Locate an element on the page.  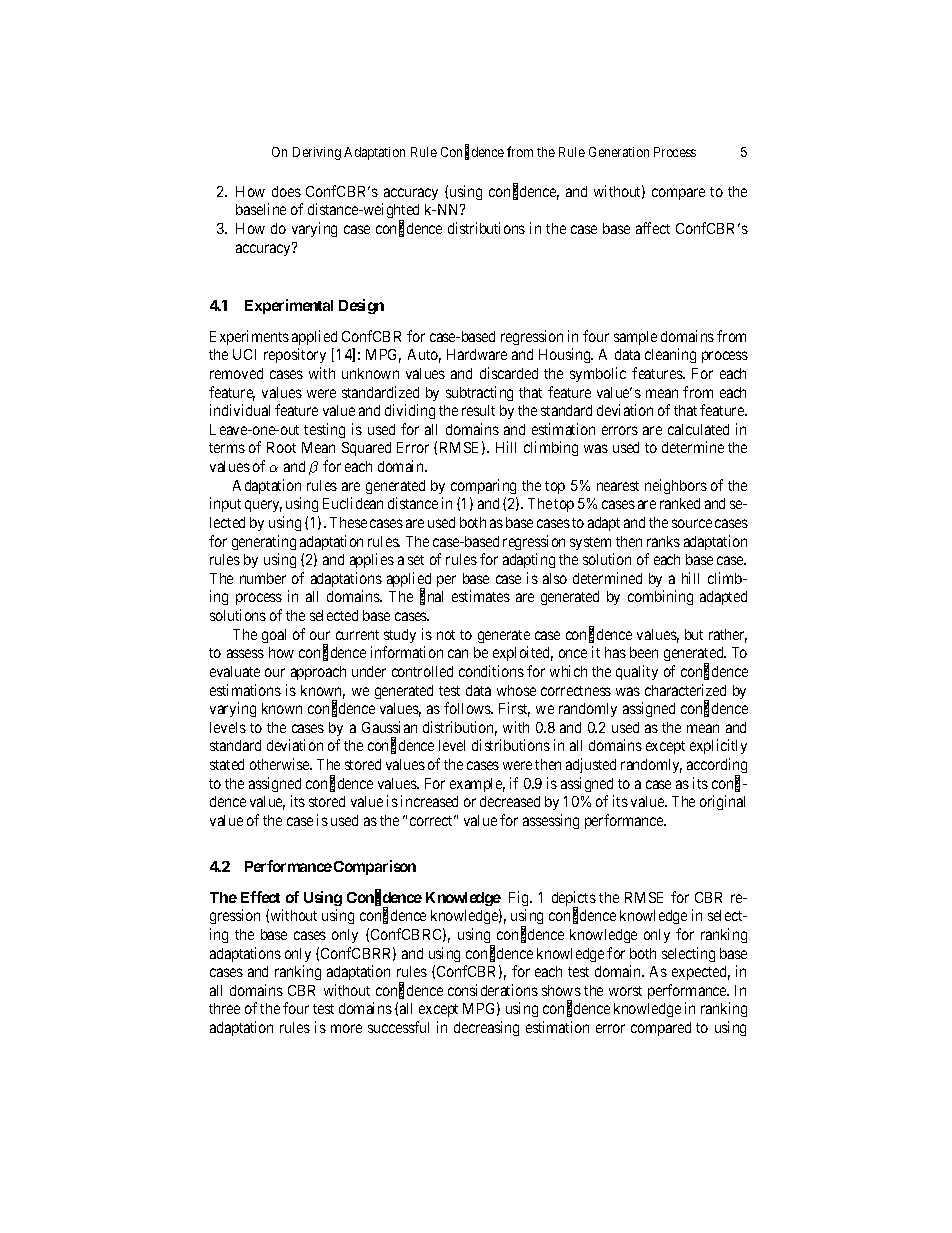
cleaning is located at coordinates (670, 355).
